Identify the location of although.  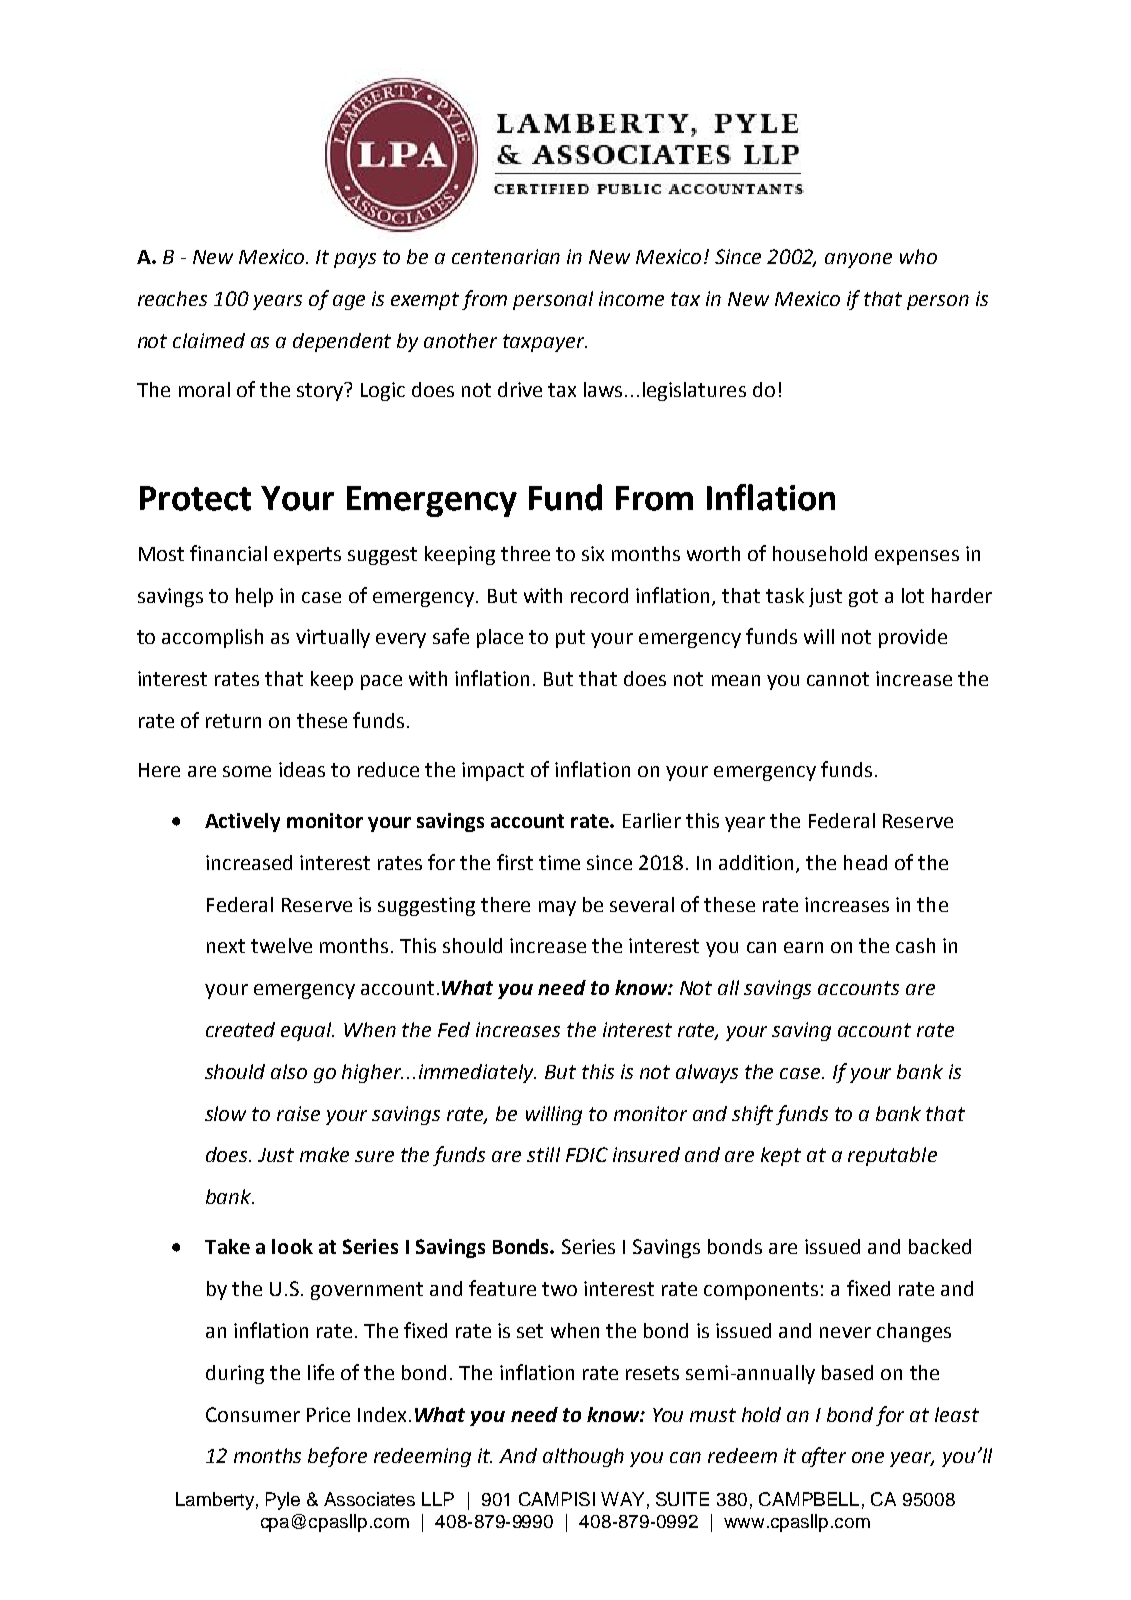
(583, 1457).
